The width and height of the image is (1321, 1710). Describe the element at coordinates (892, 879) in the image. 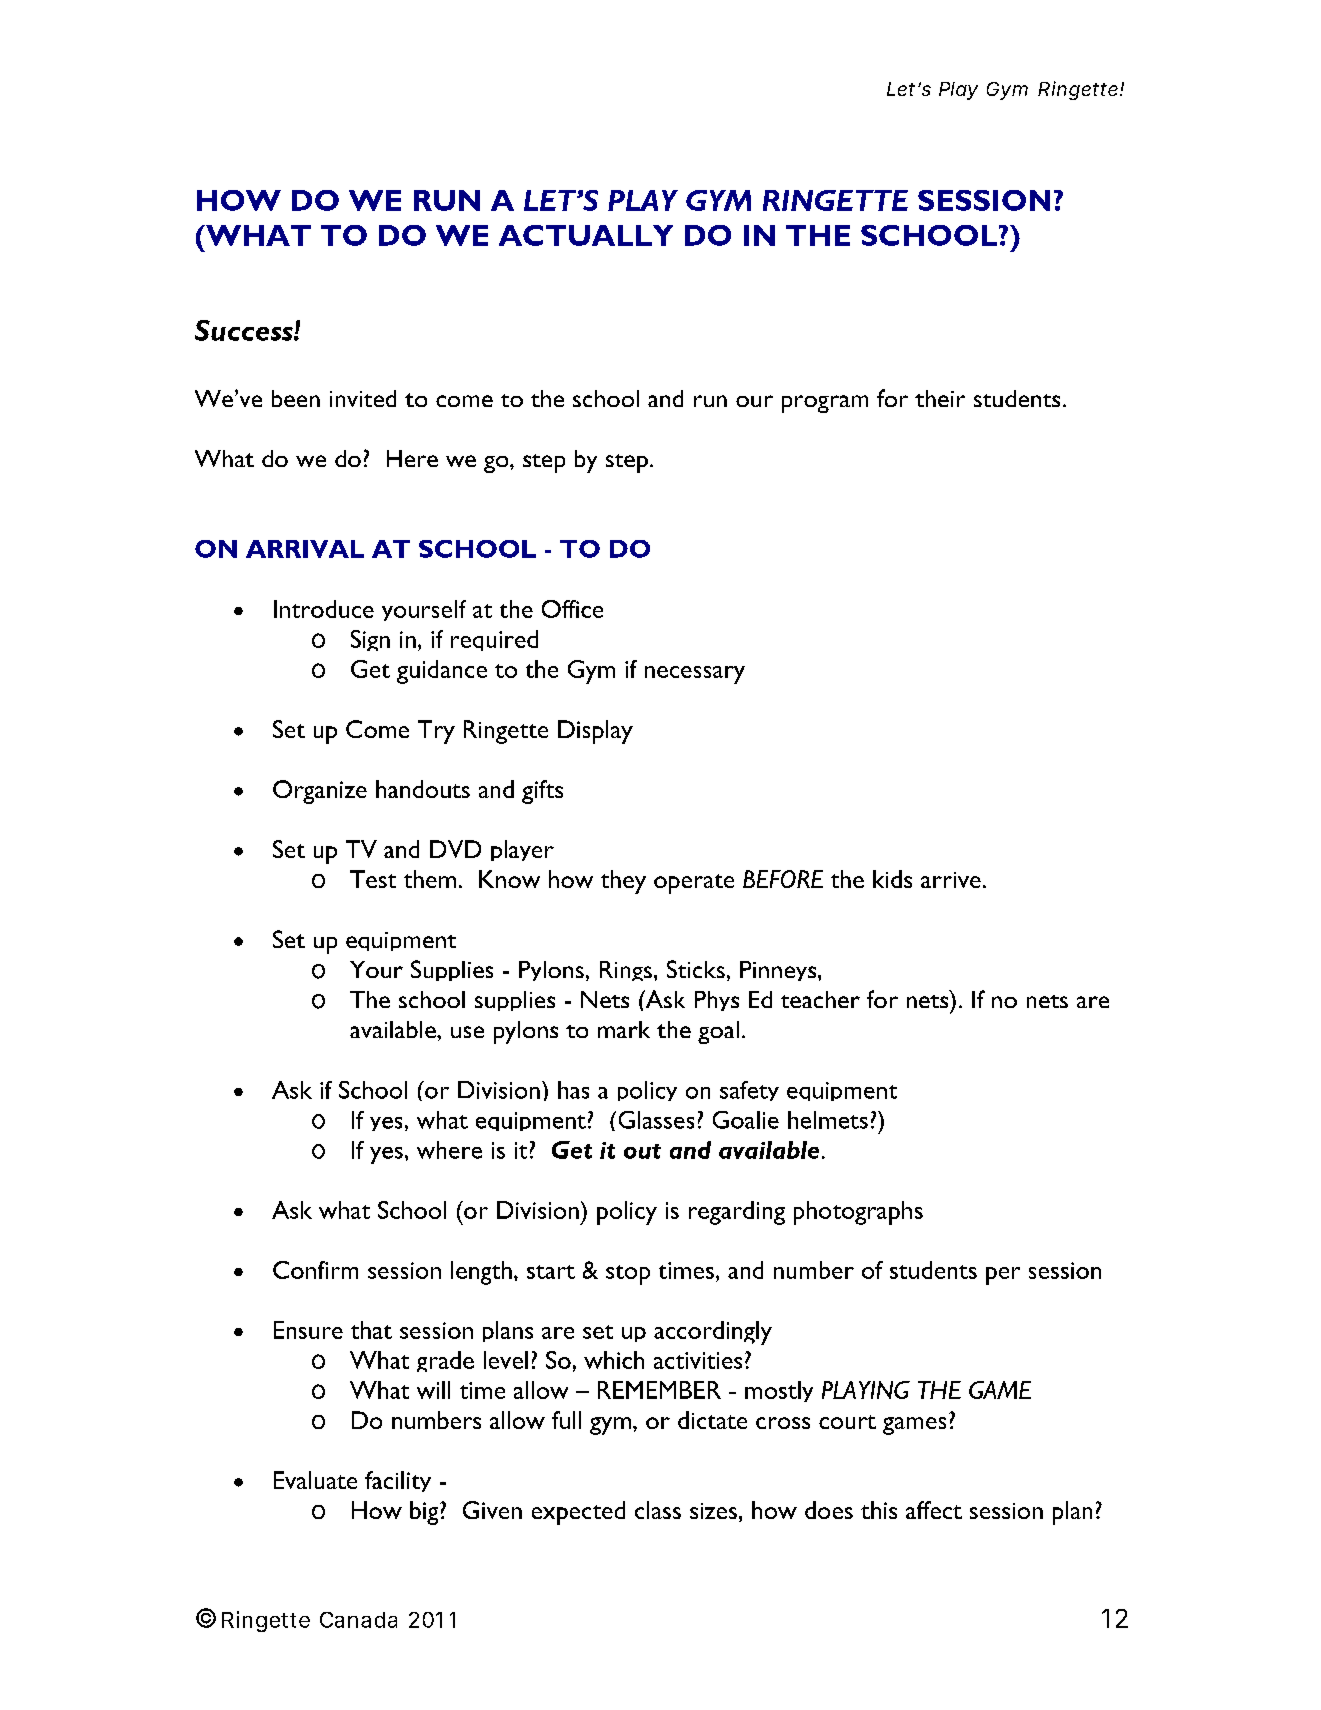

I see `kids` at that location.
